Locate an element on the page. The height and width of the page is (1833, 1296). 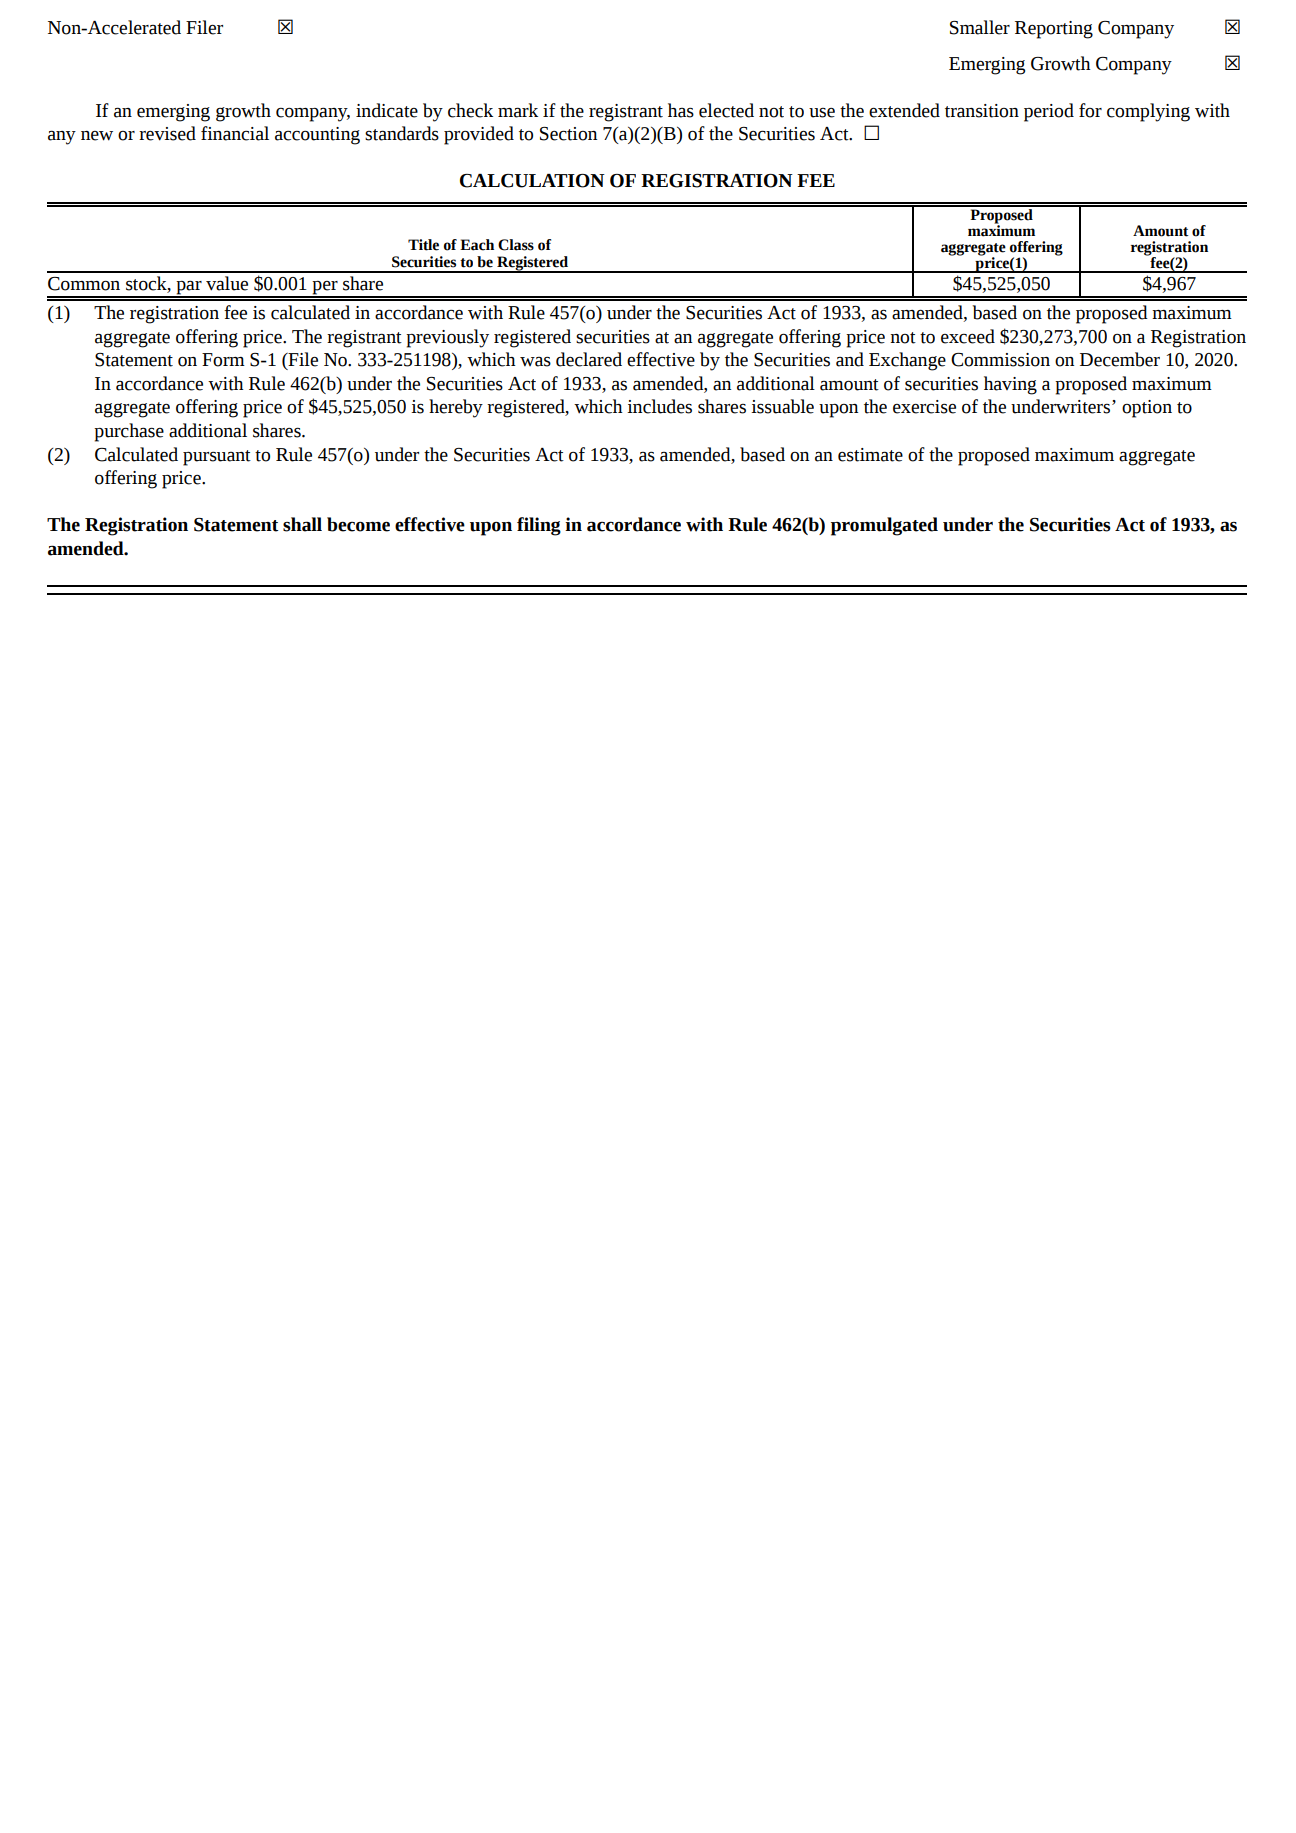
Class is located at coordinates (516, 245).
